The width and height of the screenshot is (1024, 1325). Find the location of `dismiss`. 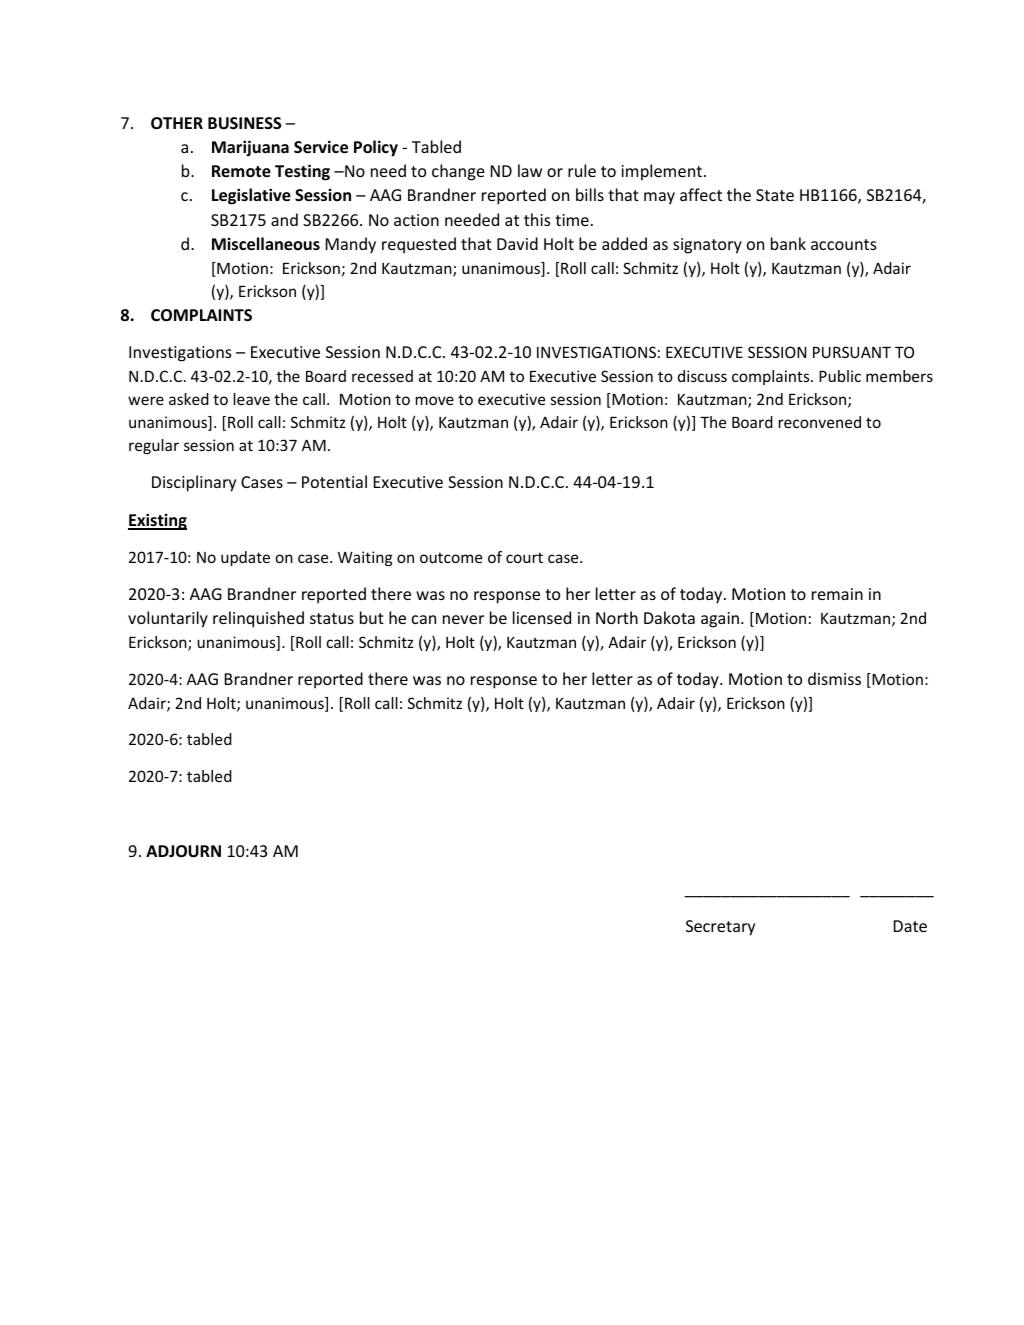

dismiss is located at coordinates (834, 678).
